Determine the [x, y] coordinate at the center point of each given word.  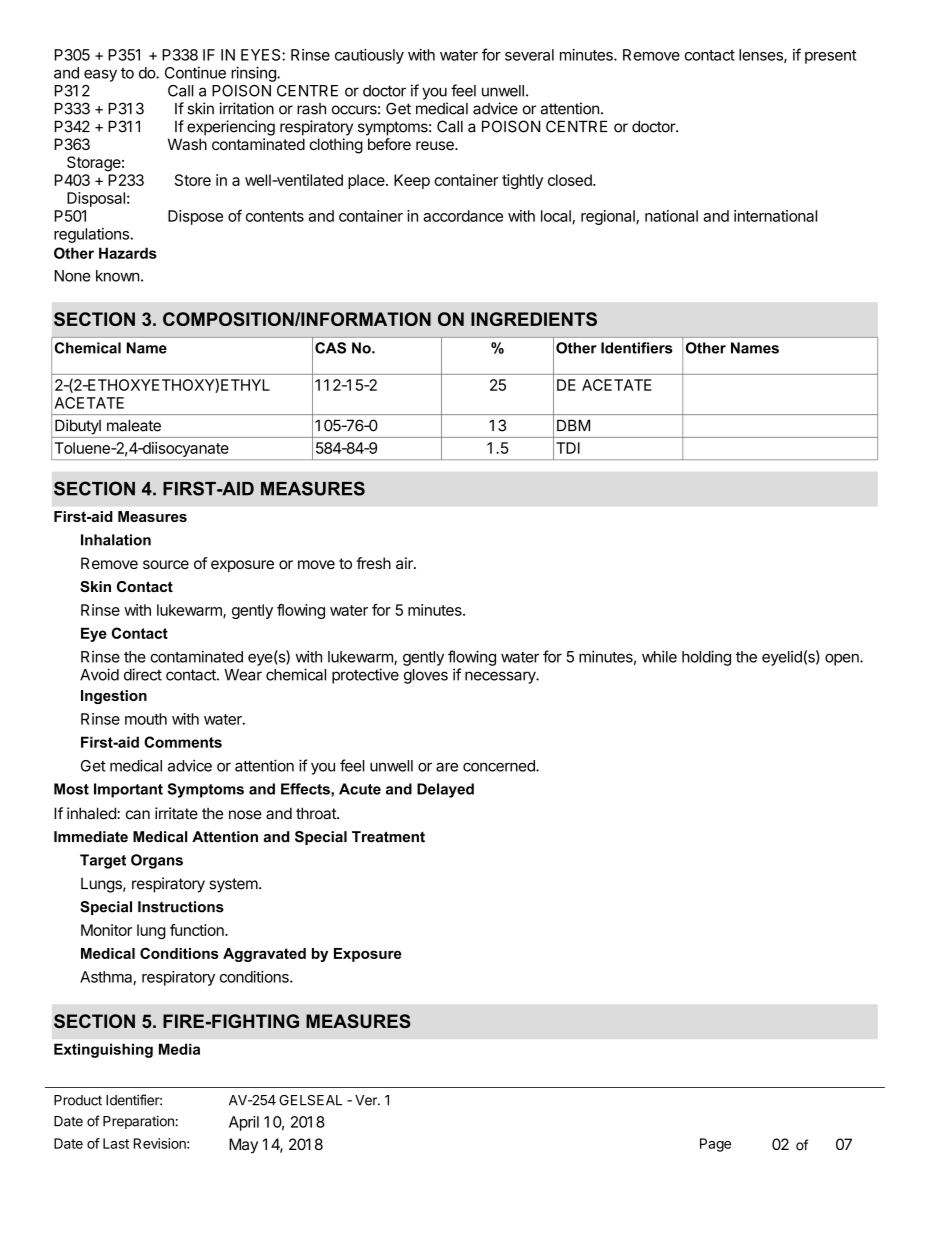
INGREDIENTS [534, 319]
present [830, 57]
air [405, 563]
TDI [568, 448]
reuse [436, 145]
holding [706, 658]
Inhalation [116, 540]
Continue [195, 72]
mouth [146, 719]
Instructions [181, 907]
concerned [500, 766]
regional [609, 217]
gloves [426, 676]
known [117, 276]
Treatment [388, 837]
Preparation [138, 1122]
